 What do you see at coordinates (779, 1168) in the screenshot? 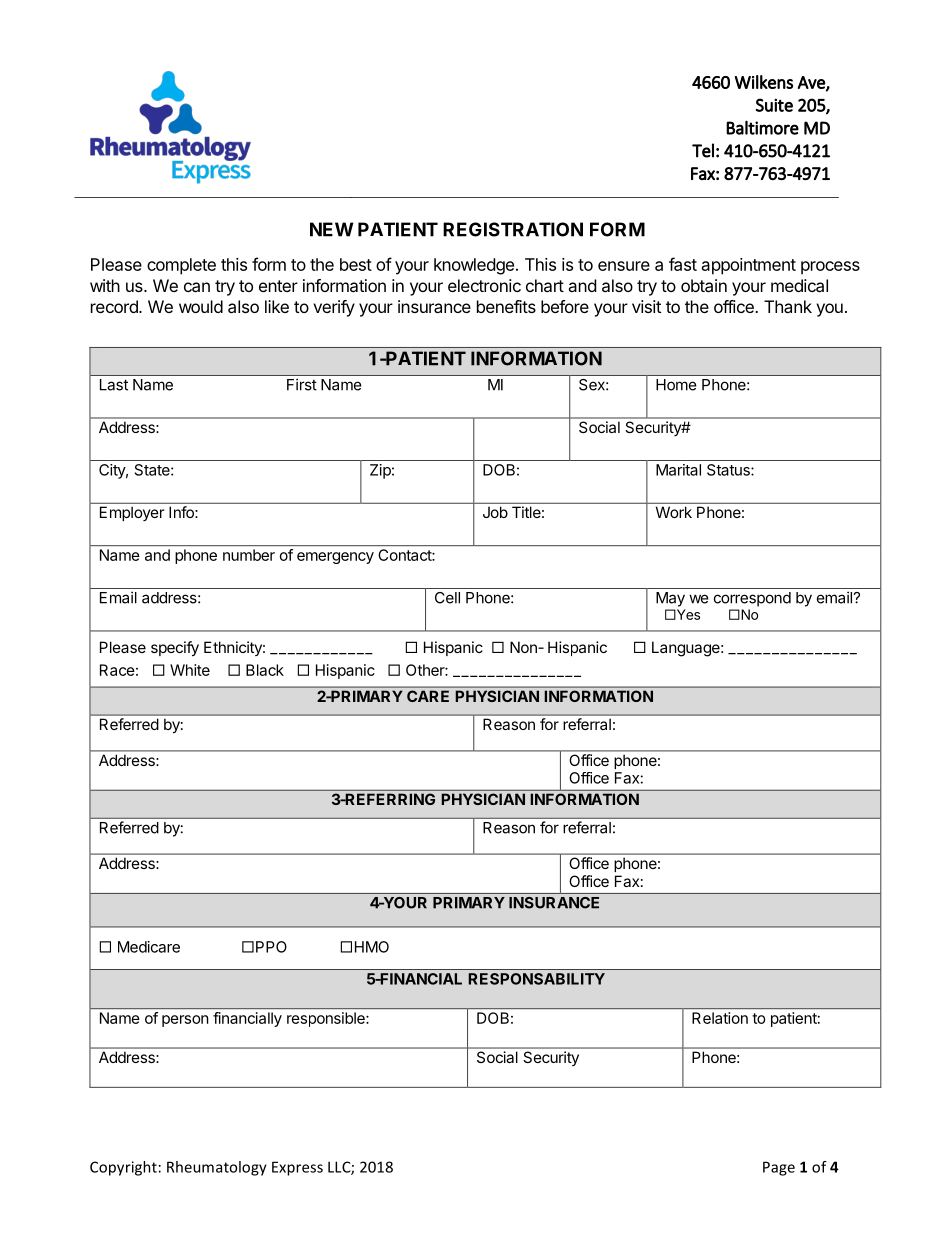
I see `Page` at bounding box center [779, 1168].
